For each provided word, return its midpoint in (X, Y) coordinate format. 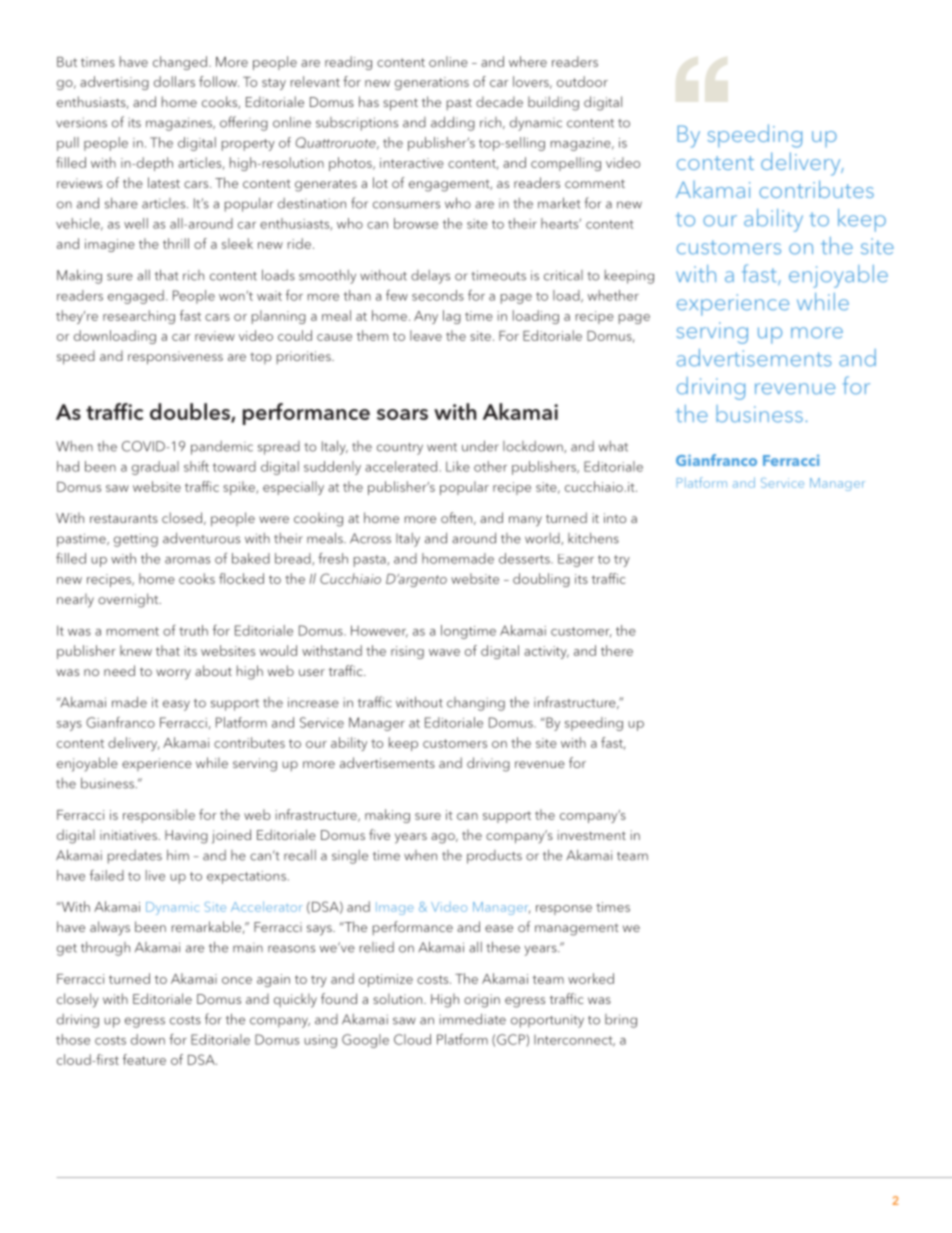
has (369, 101)
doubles (191, 412)
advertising (114, 83)
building (553, 103)
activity (546, 652)
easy (176, 705)
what (613, 446)
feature (144, 1059)
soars (402, 414)
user (312, 672)
